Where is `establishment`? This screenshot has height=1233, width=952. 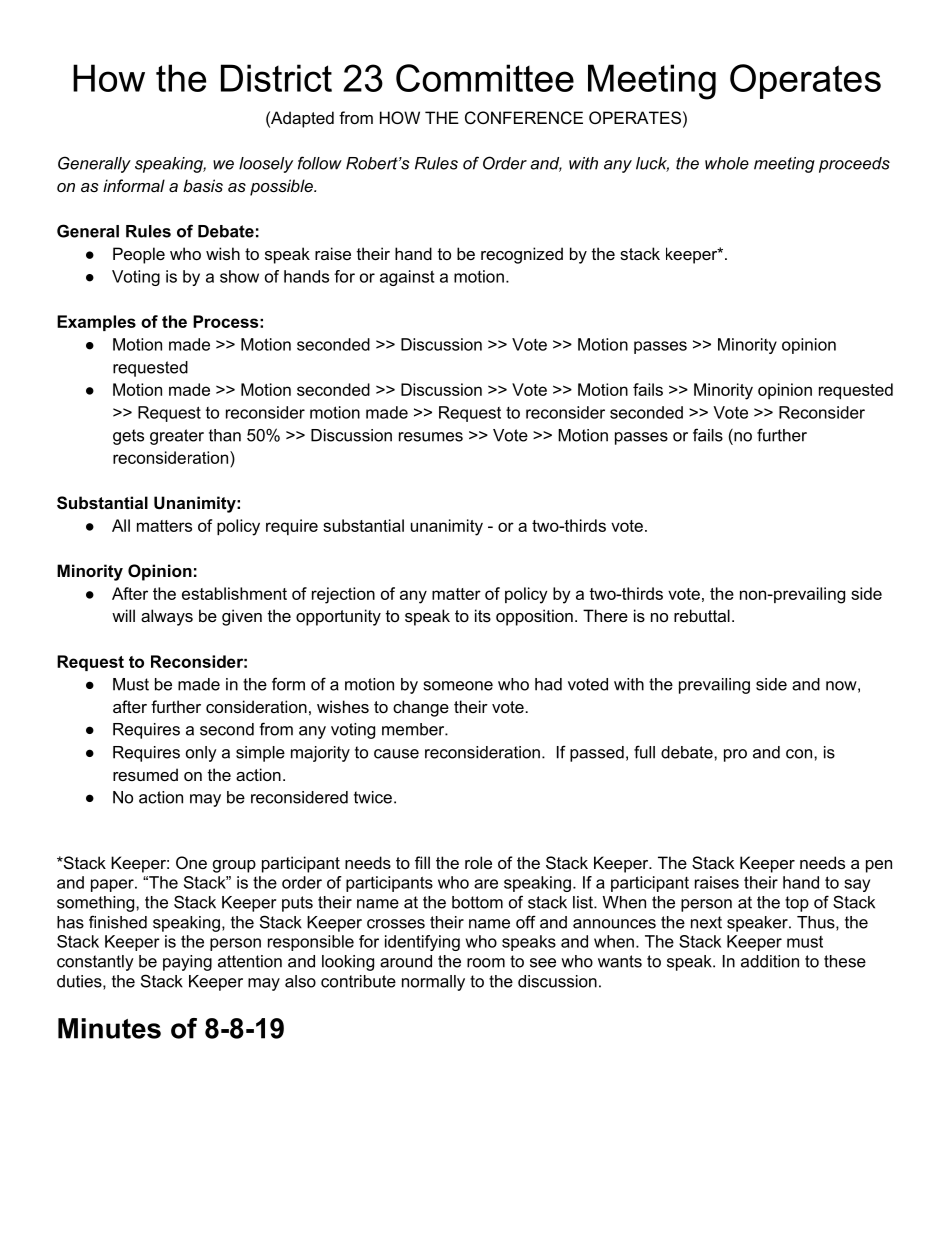 establishment is located at coordinates (234, 593).
